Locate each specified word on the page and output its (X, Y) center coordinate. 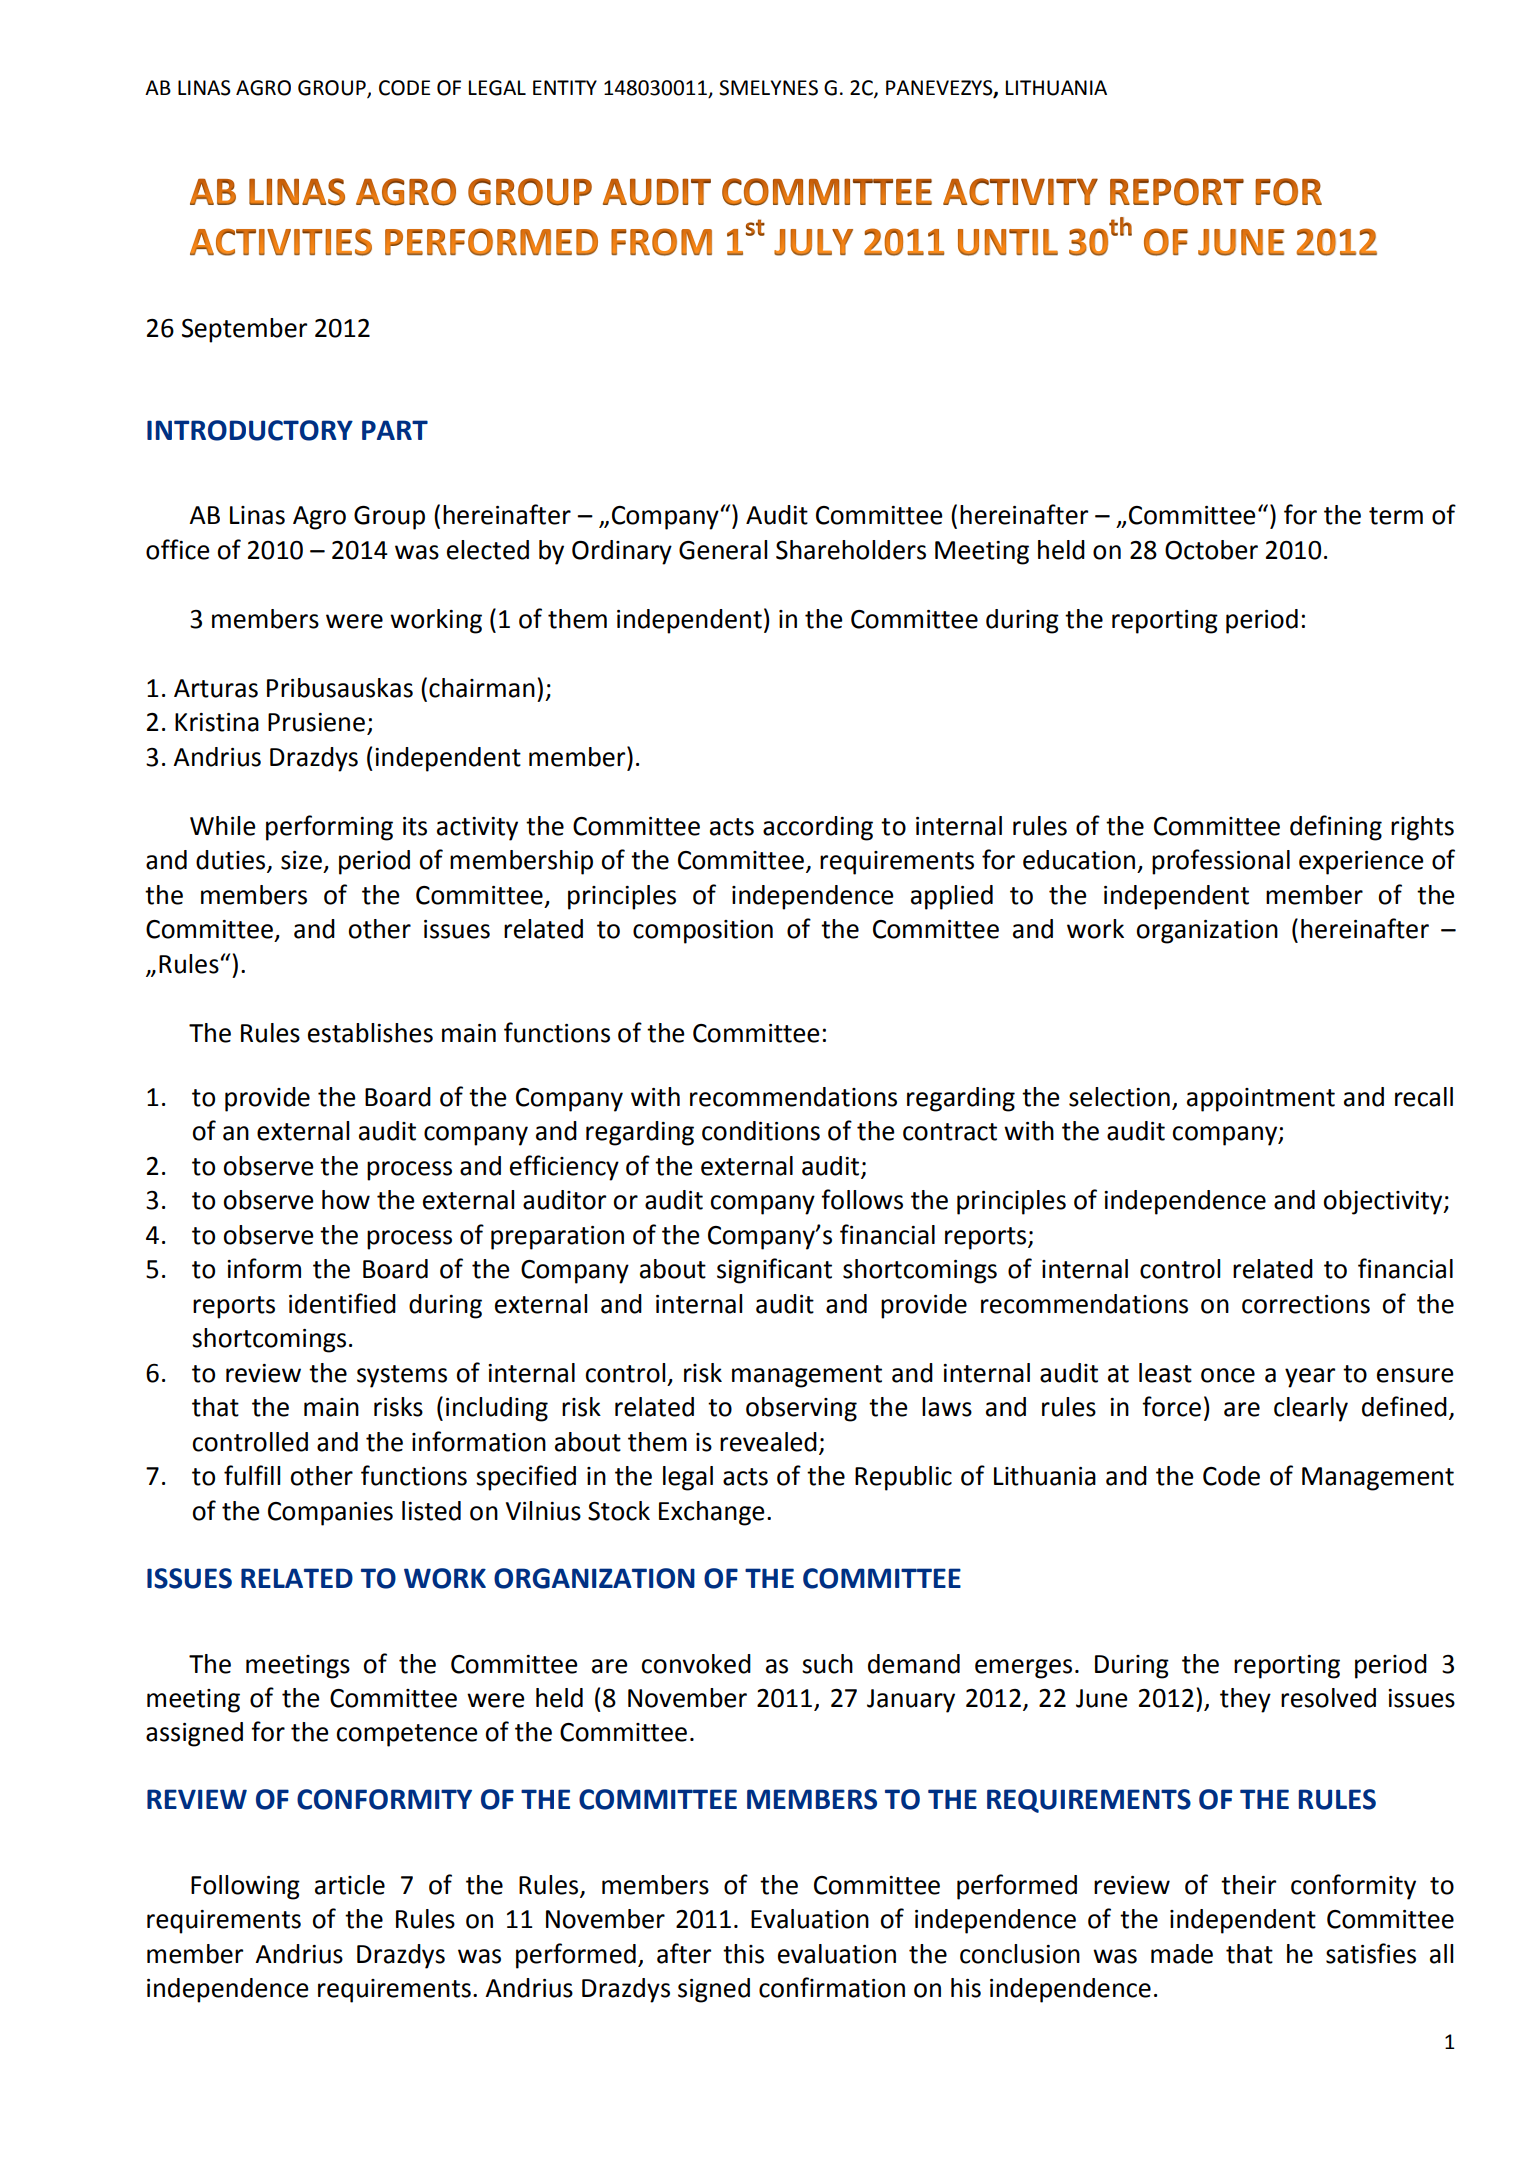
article (350, 1885)
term (1396, 516)
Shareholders (851, 550)
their (1248, 1885)
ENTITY (565, 87)
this (743, 1954)
